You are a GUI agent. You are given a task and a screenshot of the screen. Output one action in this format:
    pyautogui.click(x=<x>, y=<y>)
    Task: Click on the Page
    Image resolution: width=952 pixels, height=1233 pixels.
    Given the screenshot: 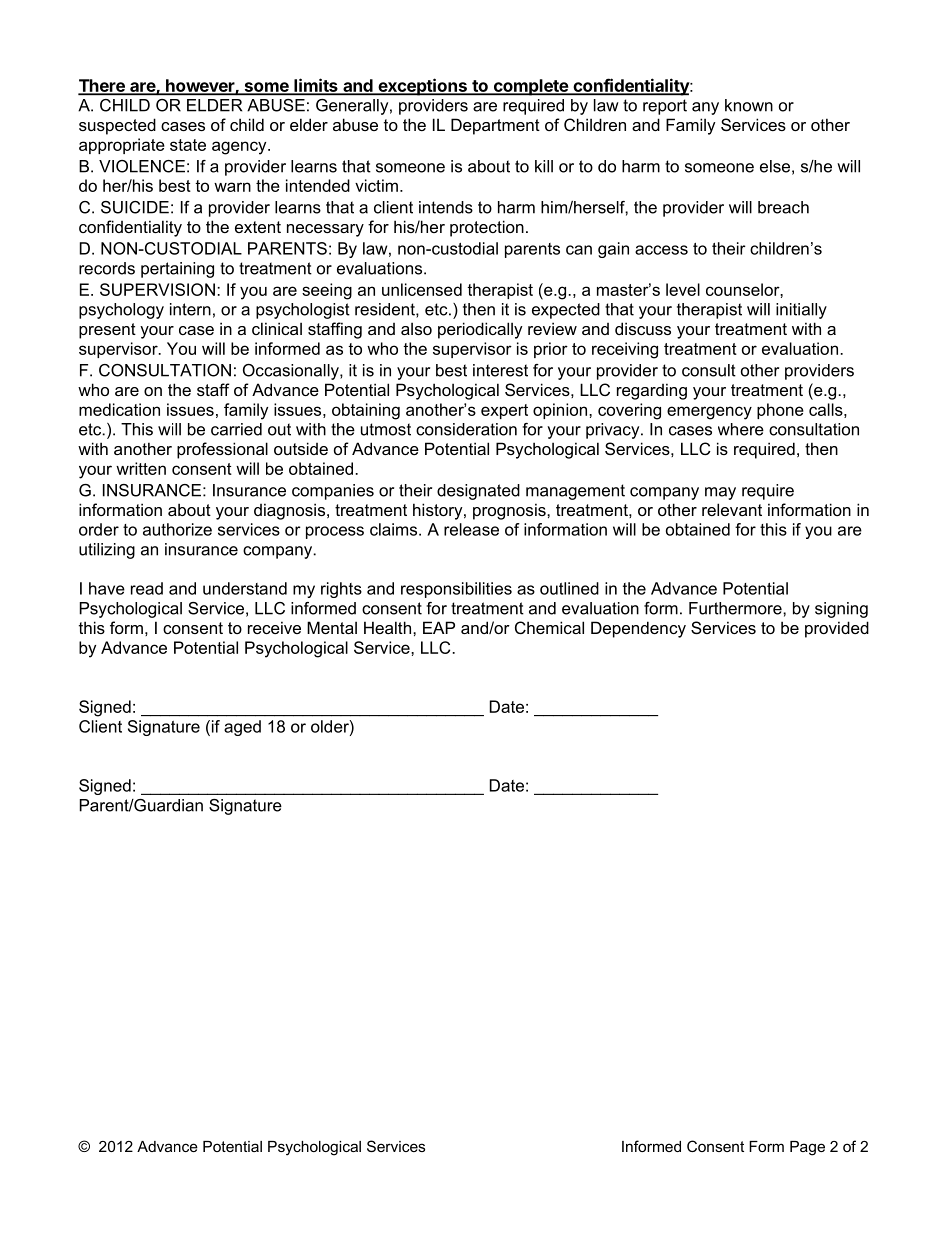 What is the action you would take?
    pyautogui.click(x=807, y=1148)
